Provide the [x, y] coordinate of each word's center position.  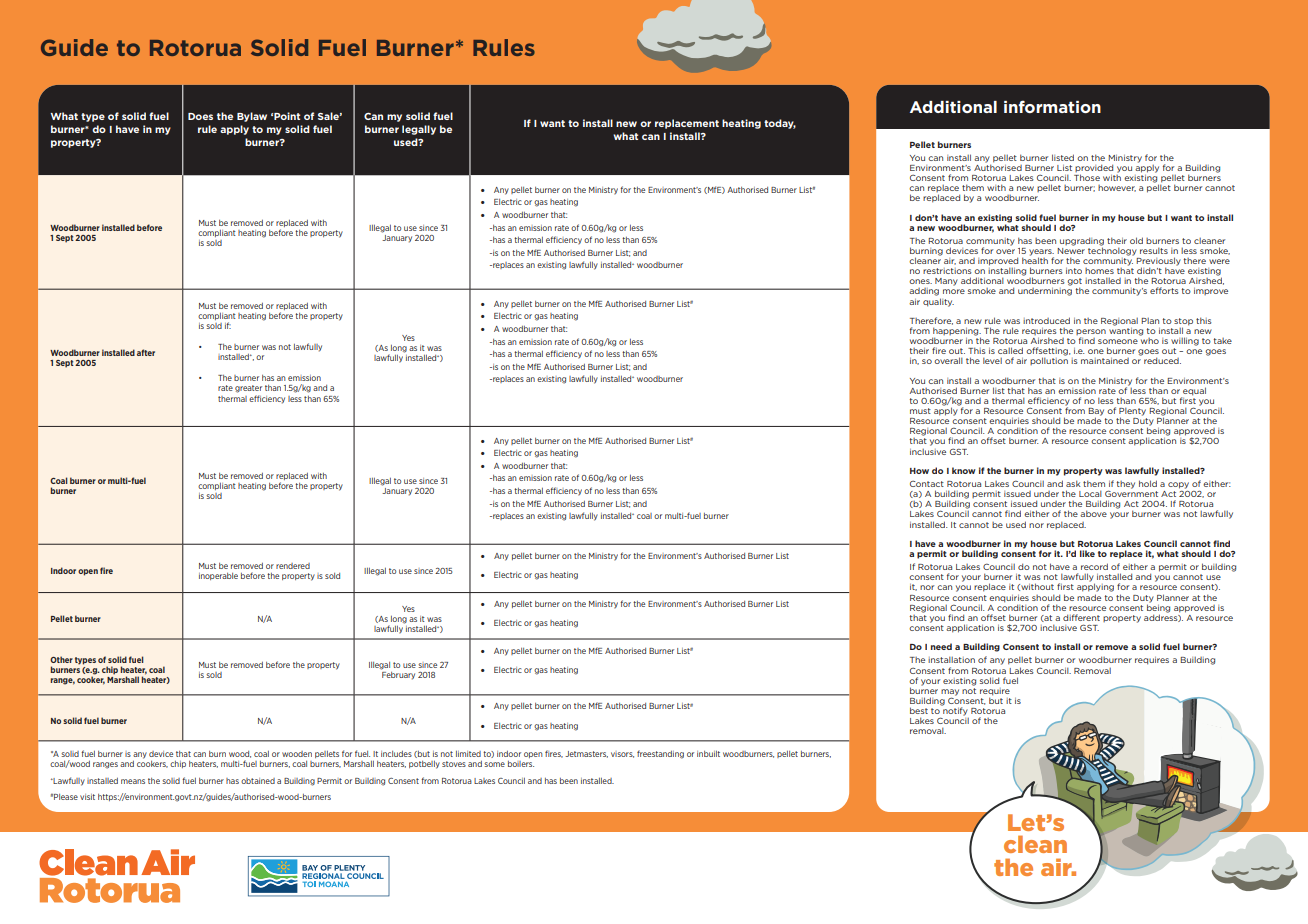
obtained [258, 781]
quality [938, 302]
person [1091, 333]
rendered [293, 566]
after [146, 352]
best [919, 710]
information [1052, 106]
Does [200, 116]
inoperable [218, 576]
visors [622, 755]
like [1087, 553]
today [780, 124]
